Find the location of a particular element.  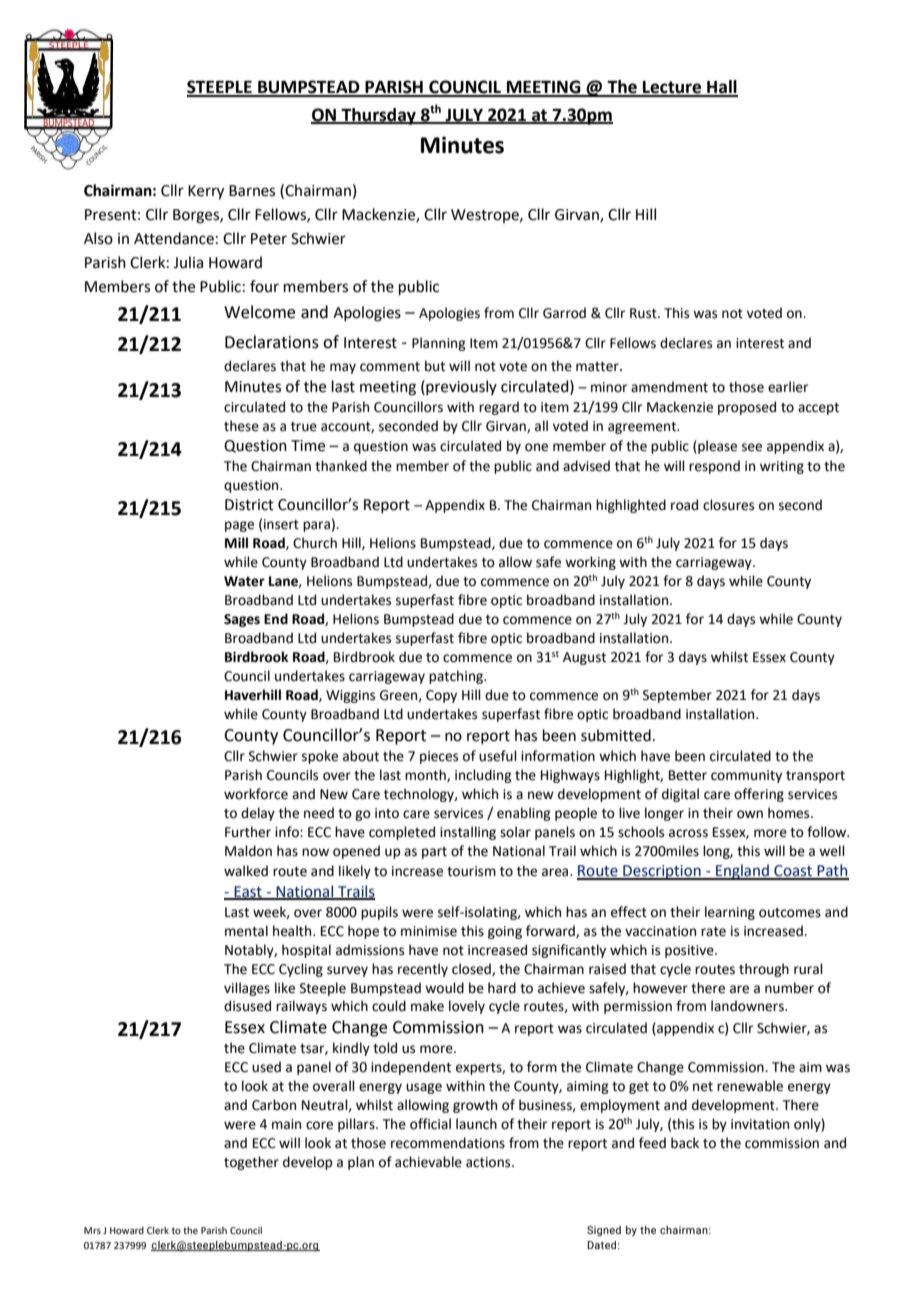

patching is located at coordinates (457, 677).
